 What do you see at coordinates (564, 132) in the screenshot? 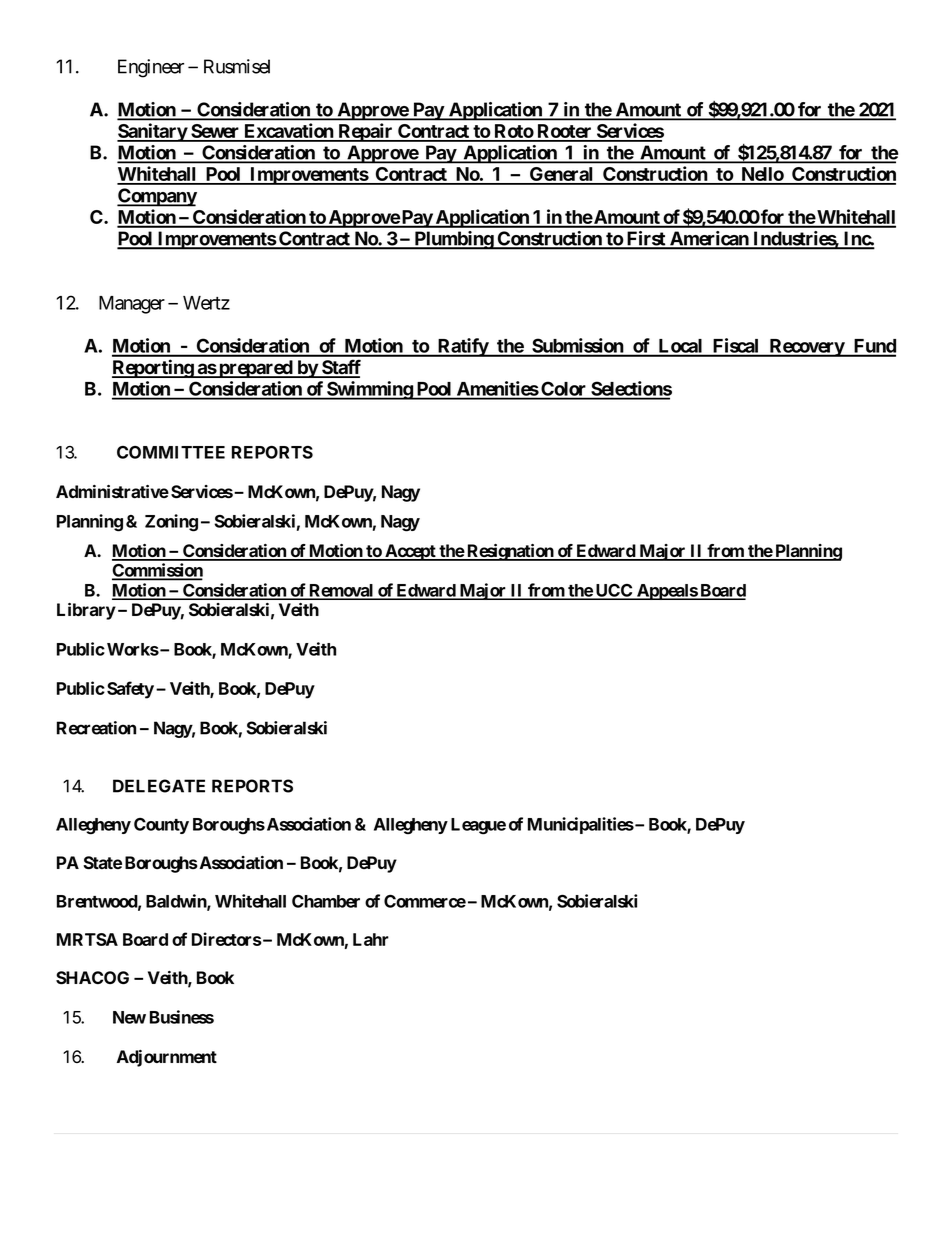
I see `Rooter` at bounding box center [564, 132].
